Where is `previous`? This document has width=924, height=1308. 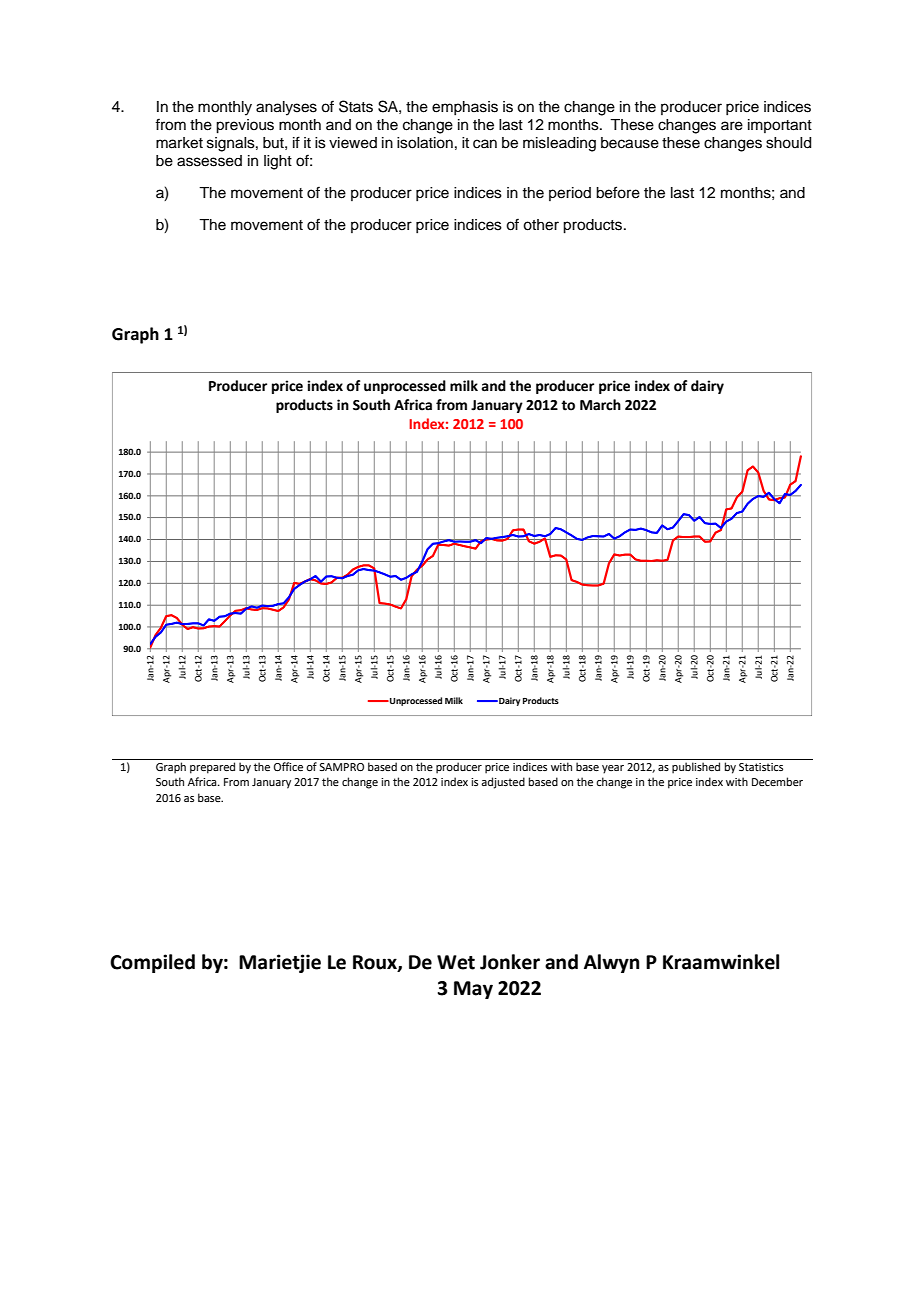
previous is located at coordinates (245, 126).
